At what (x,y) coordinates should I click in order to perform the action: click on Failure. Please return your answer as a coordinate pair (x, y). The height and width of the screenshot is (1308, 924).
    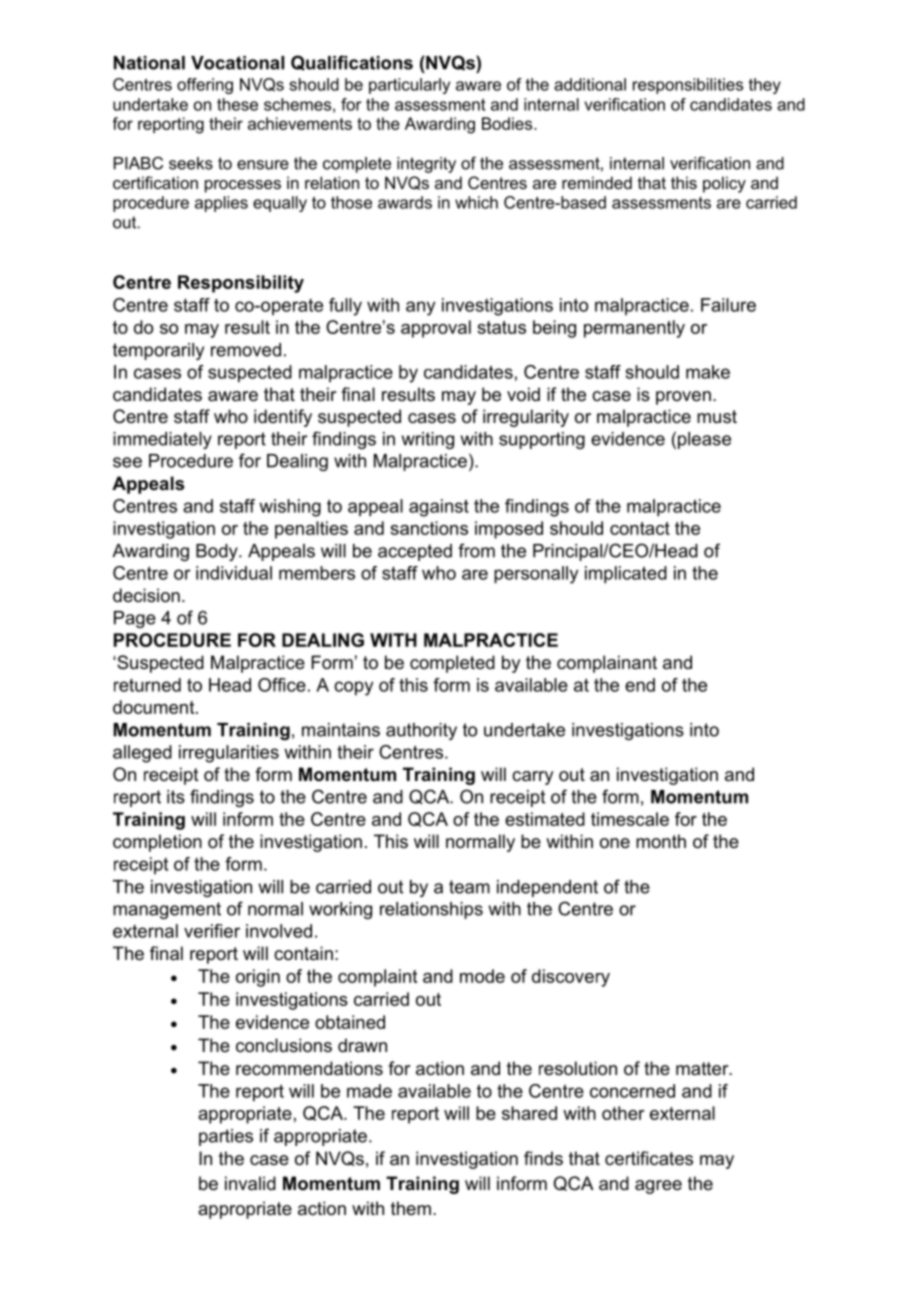
    Looking at the image, I should click on (728, 305).
